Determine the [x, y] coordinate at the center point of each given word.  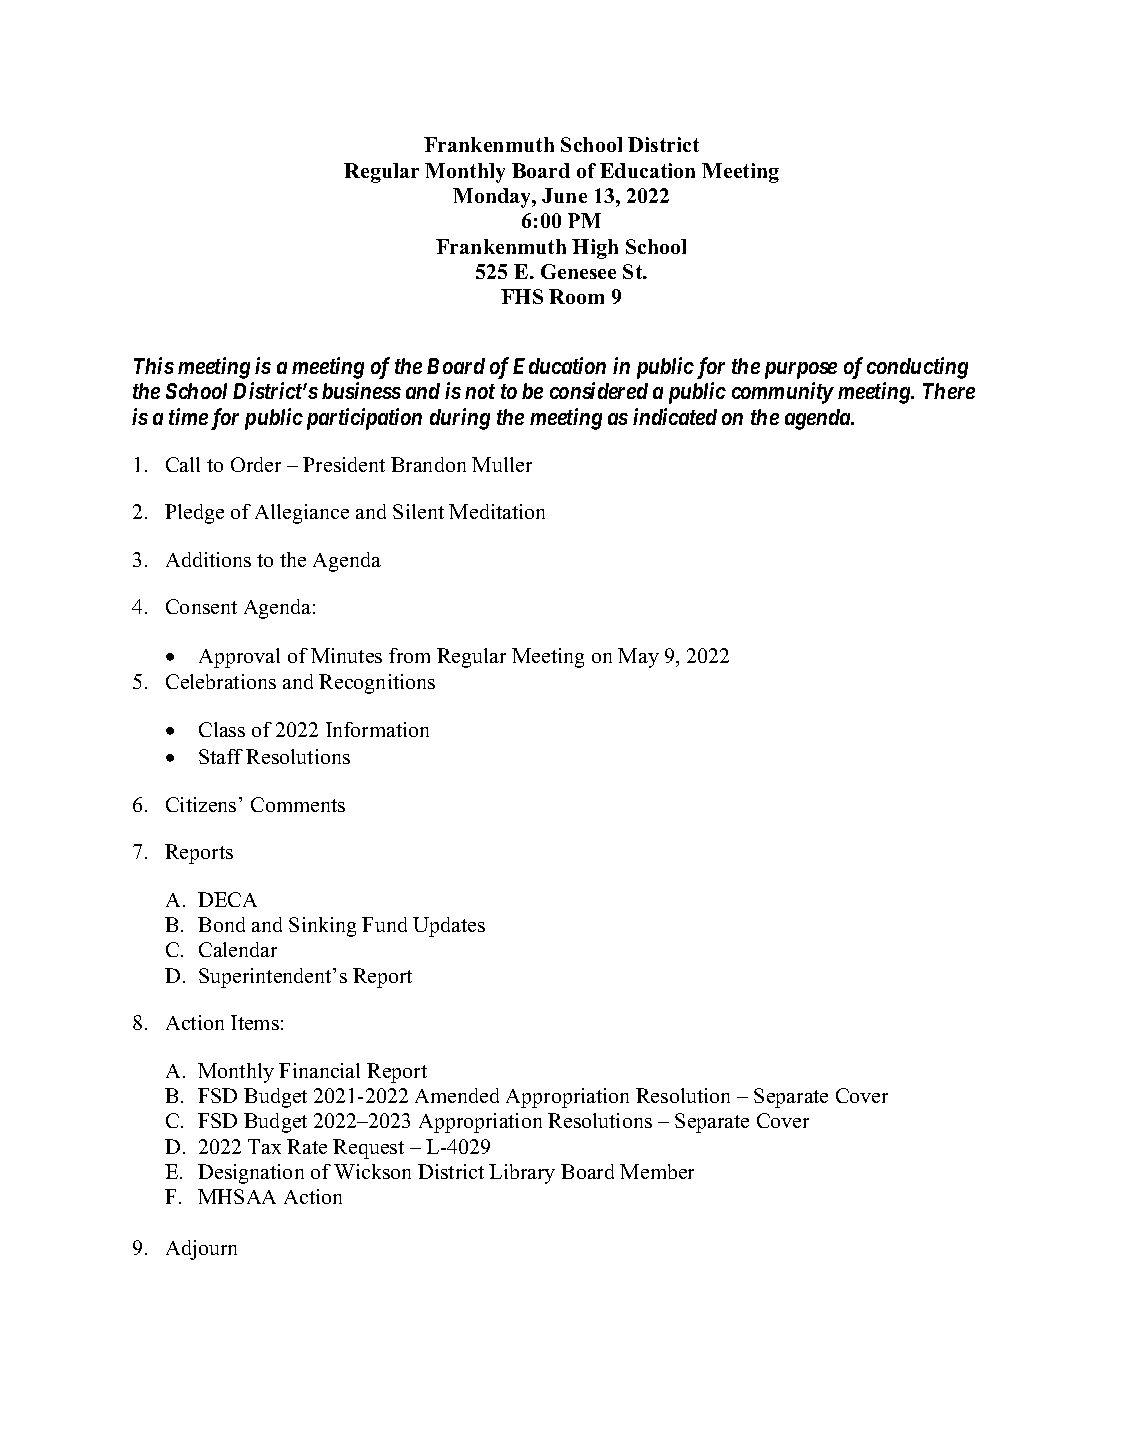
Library [522, 1174]
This [154, 365]
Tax [264, 1146]
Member [657, 1171]
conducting [917, 368]
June [564, 195]
